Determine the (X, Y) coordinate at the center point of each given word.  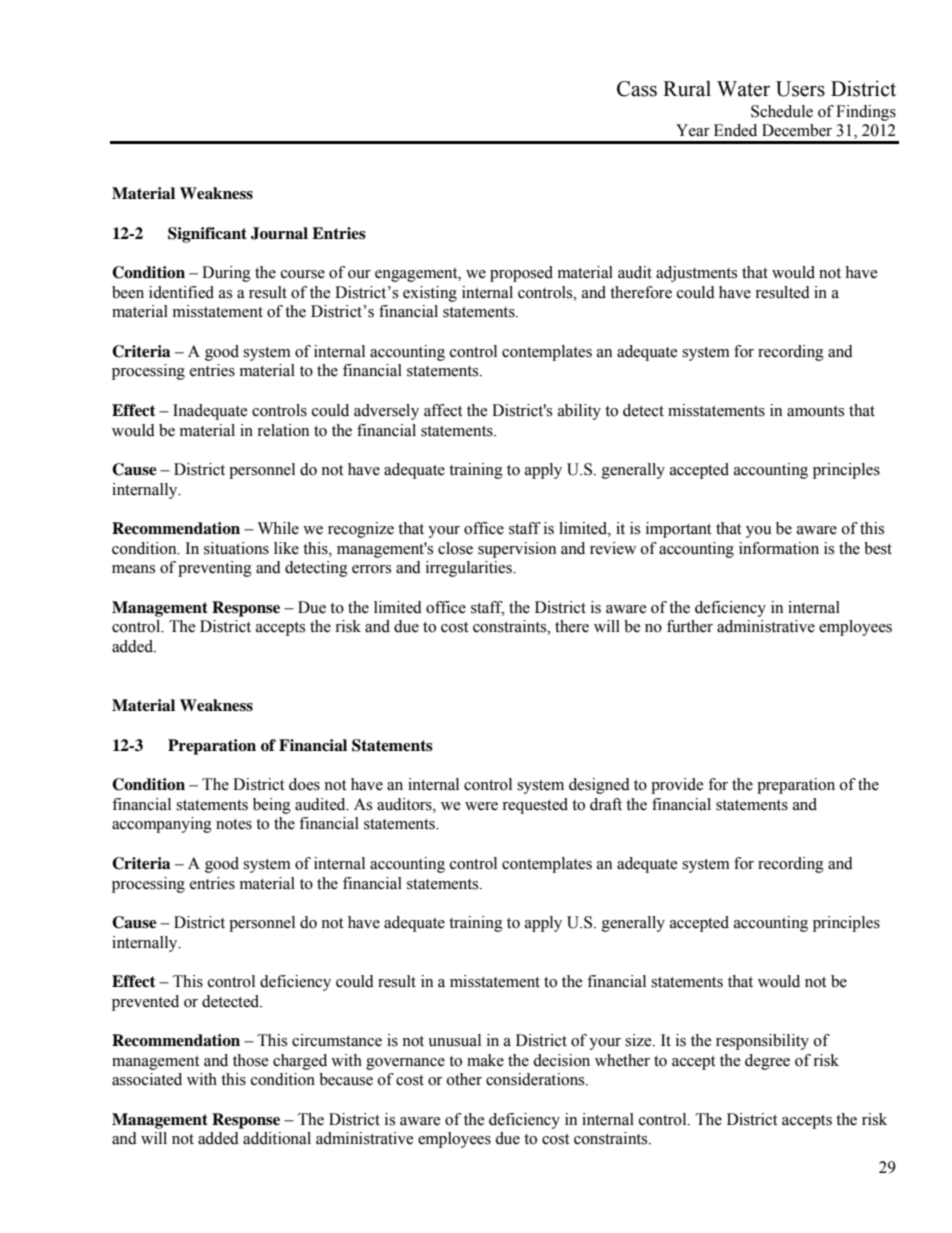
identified (181, 292)
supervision (517, 550)
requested (535, 806)
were (481, 806)
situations (236, 548)
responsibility (762, 1042)
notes (234, 824)
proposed (521, 274)
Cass (637, 89)
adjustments (696, 274)
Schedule (782, 111)
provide (677, 786)
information (779, 548)
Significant (207, 235)
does (304, 784)
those (250, 1060)
